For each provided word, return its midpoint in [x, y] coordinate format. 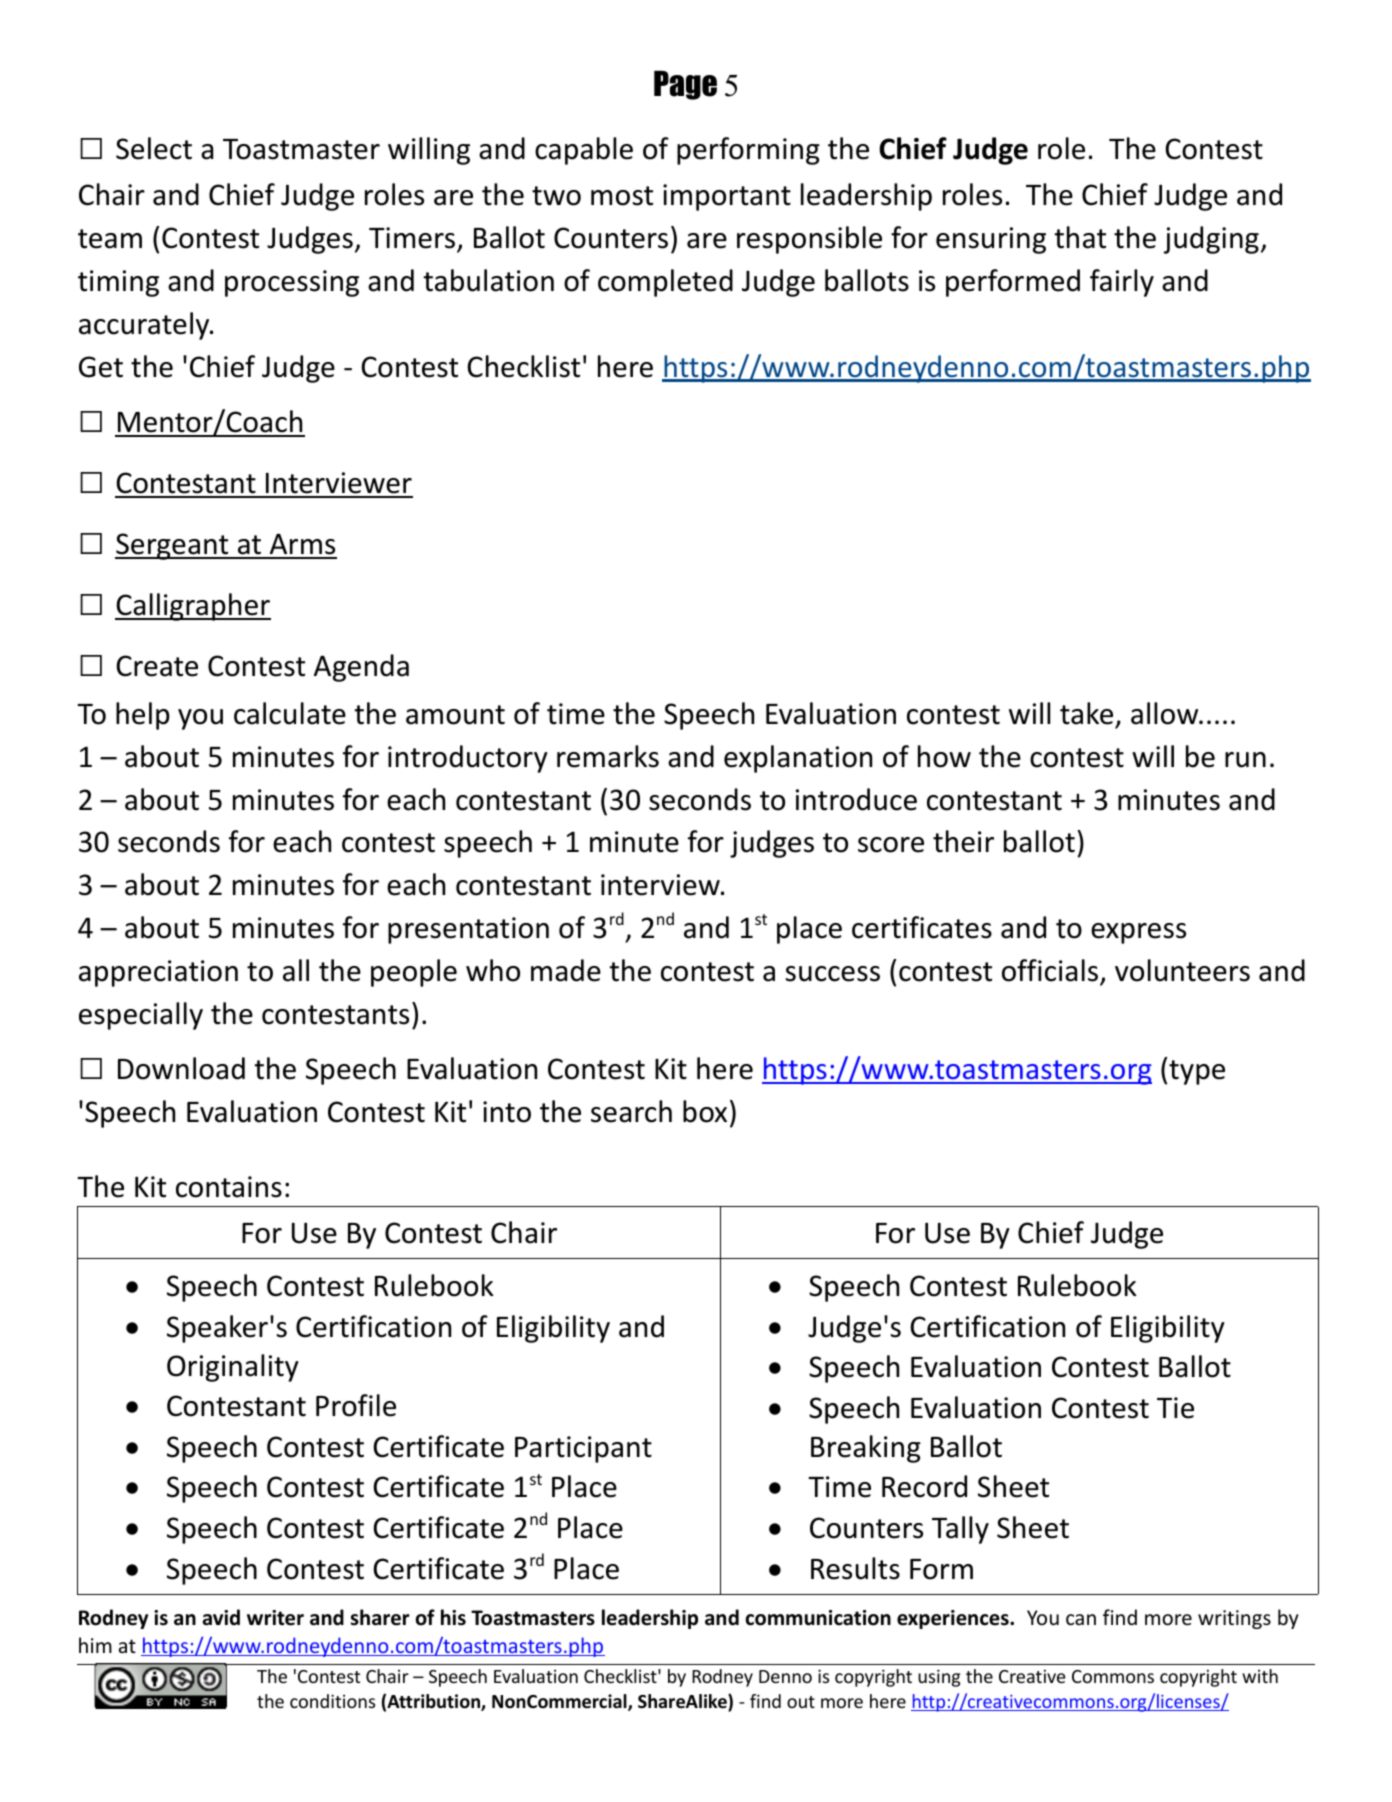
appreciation [158, 973]
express [1138, 933]
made [566, 970]
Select [154, 148]
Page [685, 85]
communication [818, 1618]
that [1080, 237]
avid [221, 1617]
